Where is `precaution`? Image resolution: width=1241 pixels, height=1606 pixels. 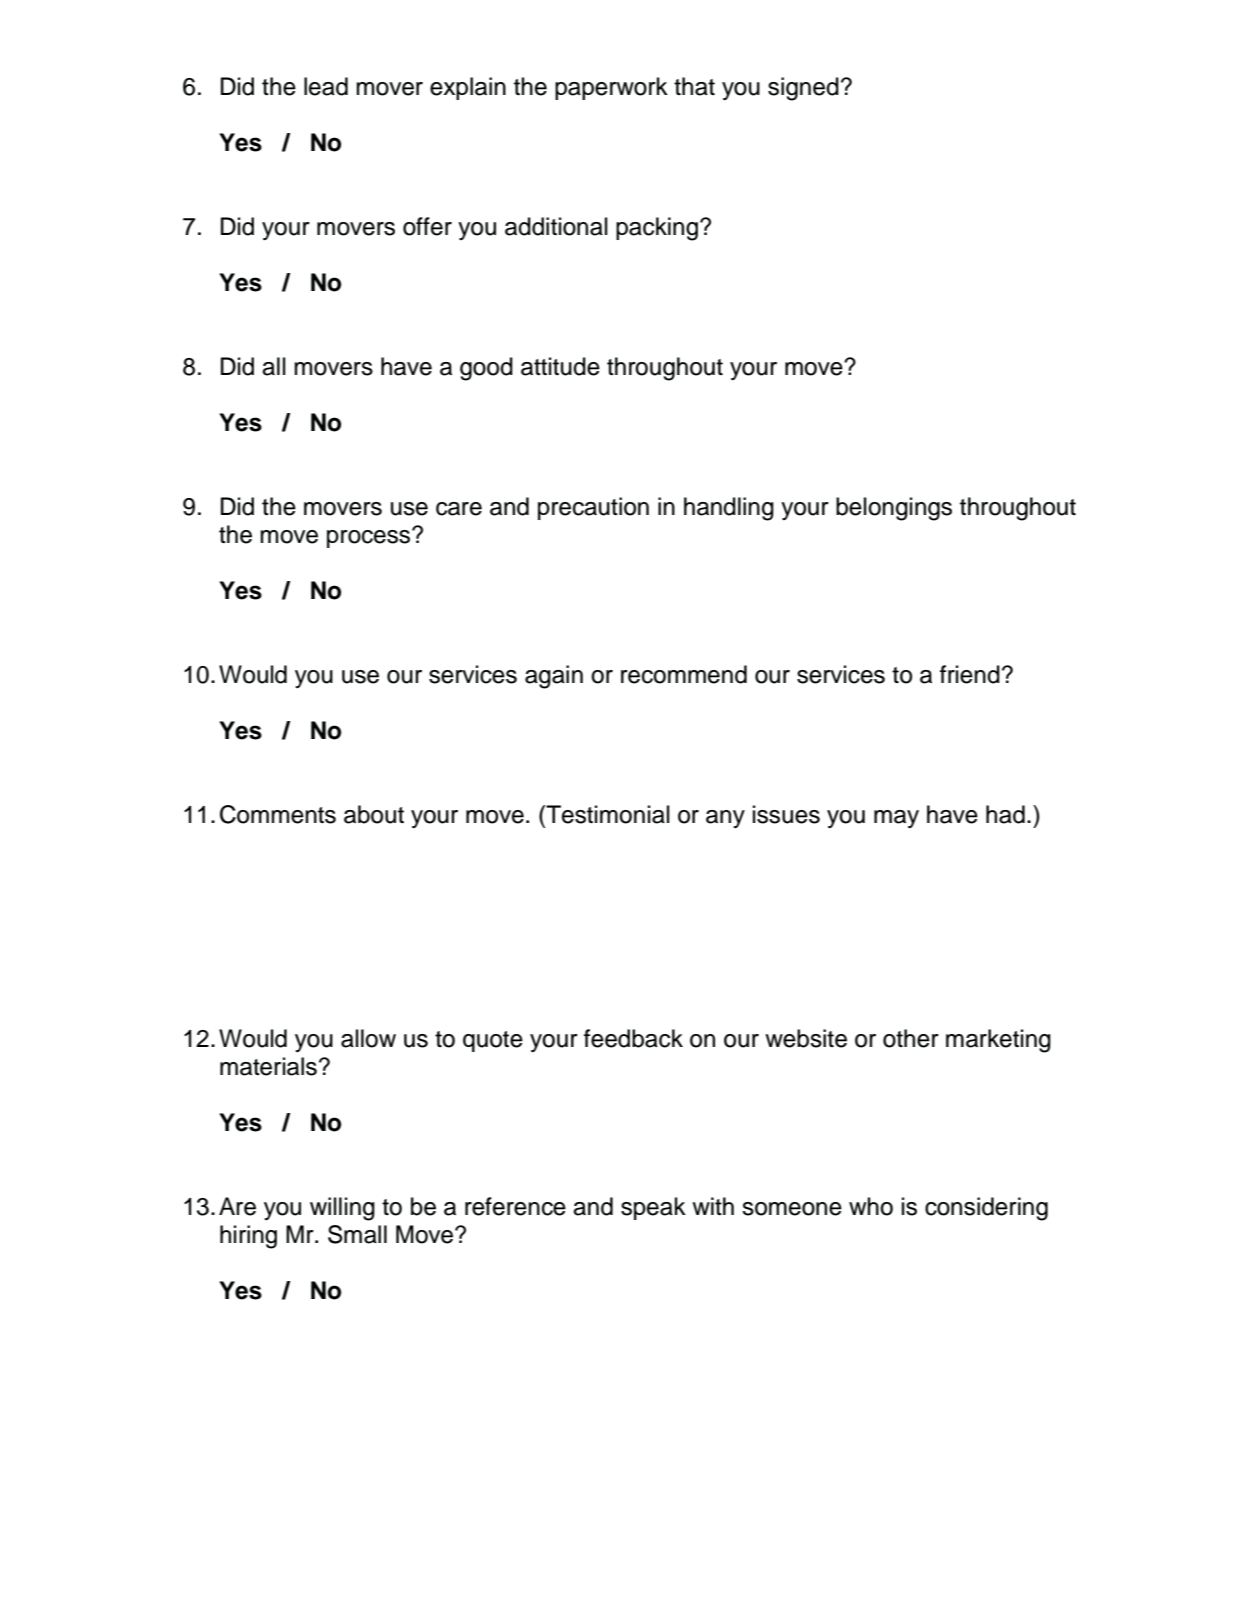
precaution is located at coordinates (593, 508).
